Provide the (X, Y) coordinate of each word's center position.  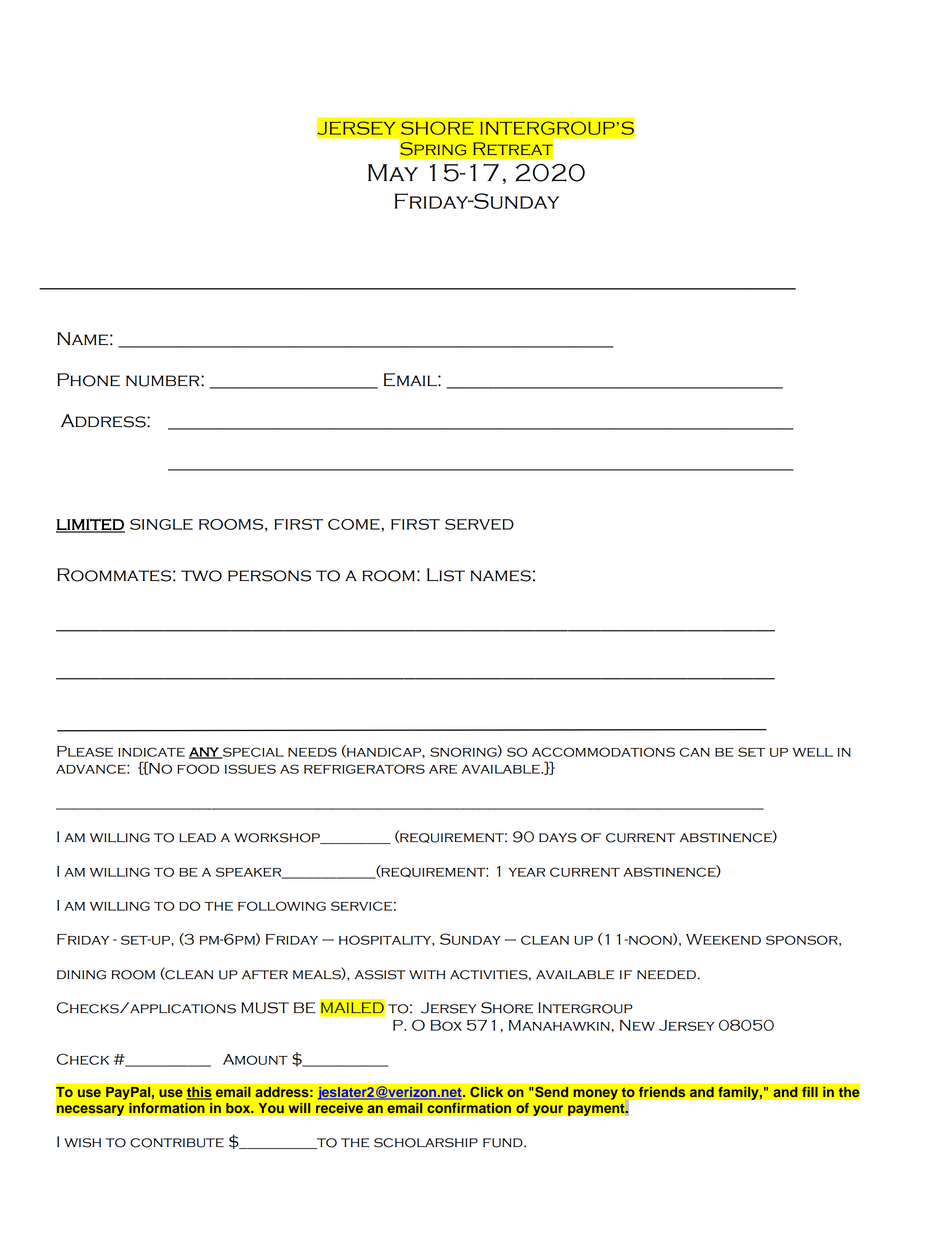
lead (197, 838)
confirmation (469, 1108)
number (164, 381)
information (167, 1108)
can (694, 752)
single (161, 524)
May (393, 172)
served (479, 524)
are (443, 769)
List (446, 575)
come (355, 524)
